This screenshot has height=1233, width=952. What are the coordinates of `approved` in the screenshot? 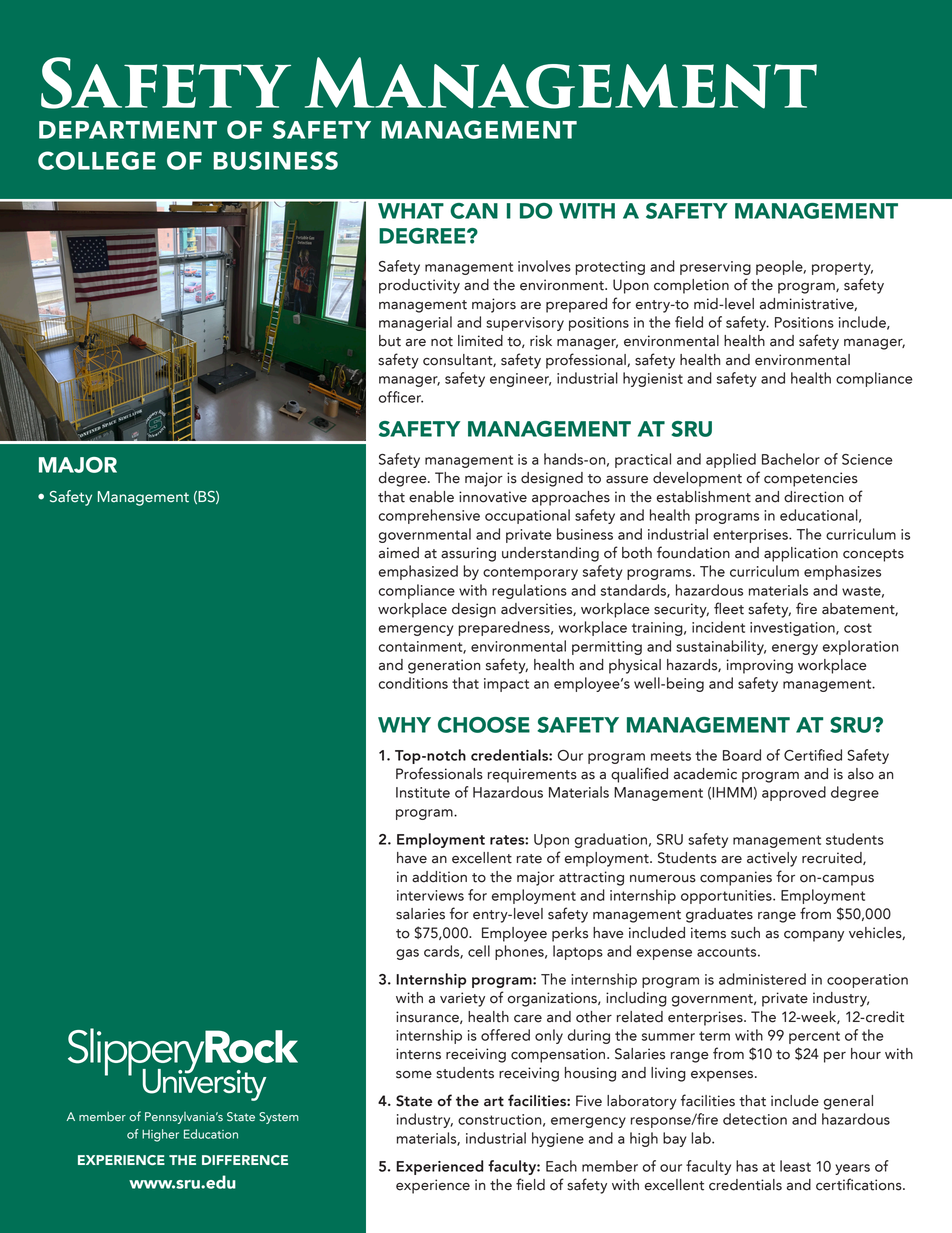 It's located at (794, 793).
